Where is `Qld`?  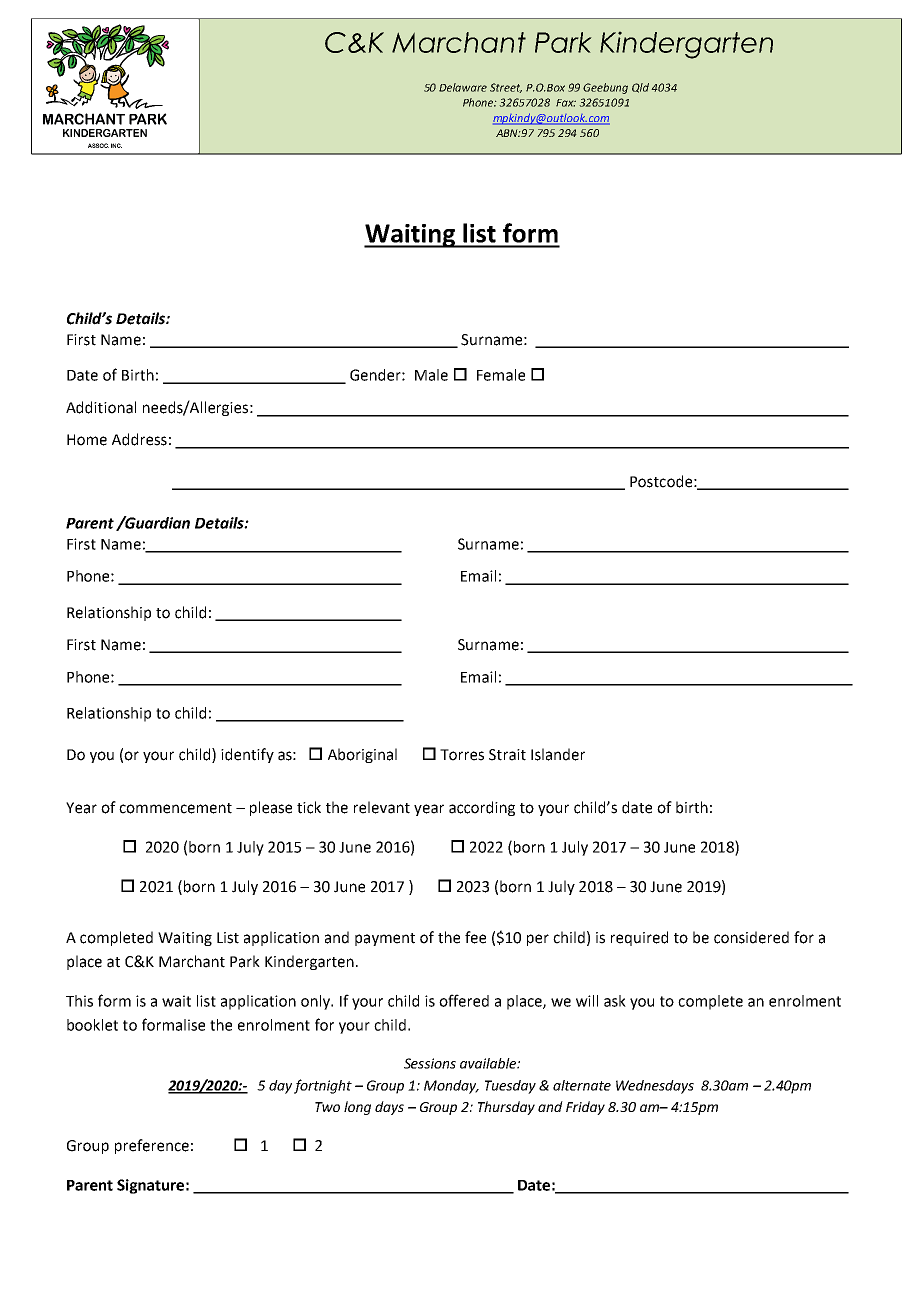
Qld is located at coordinates (640, 88).
